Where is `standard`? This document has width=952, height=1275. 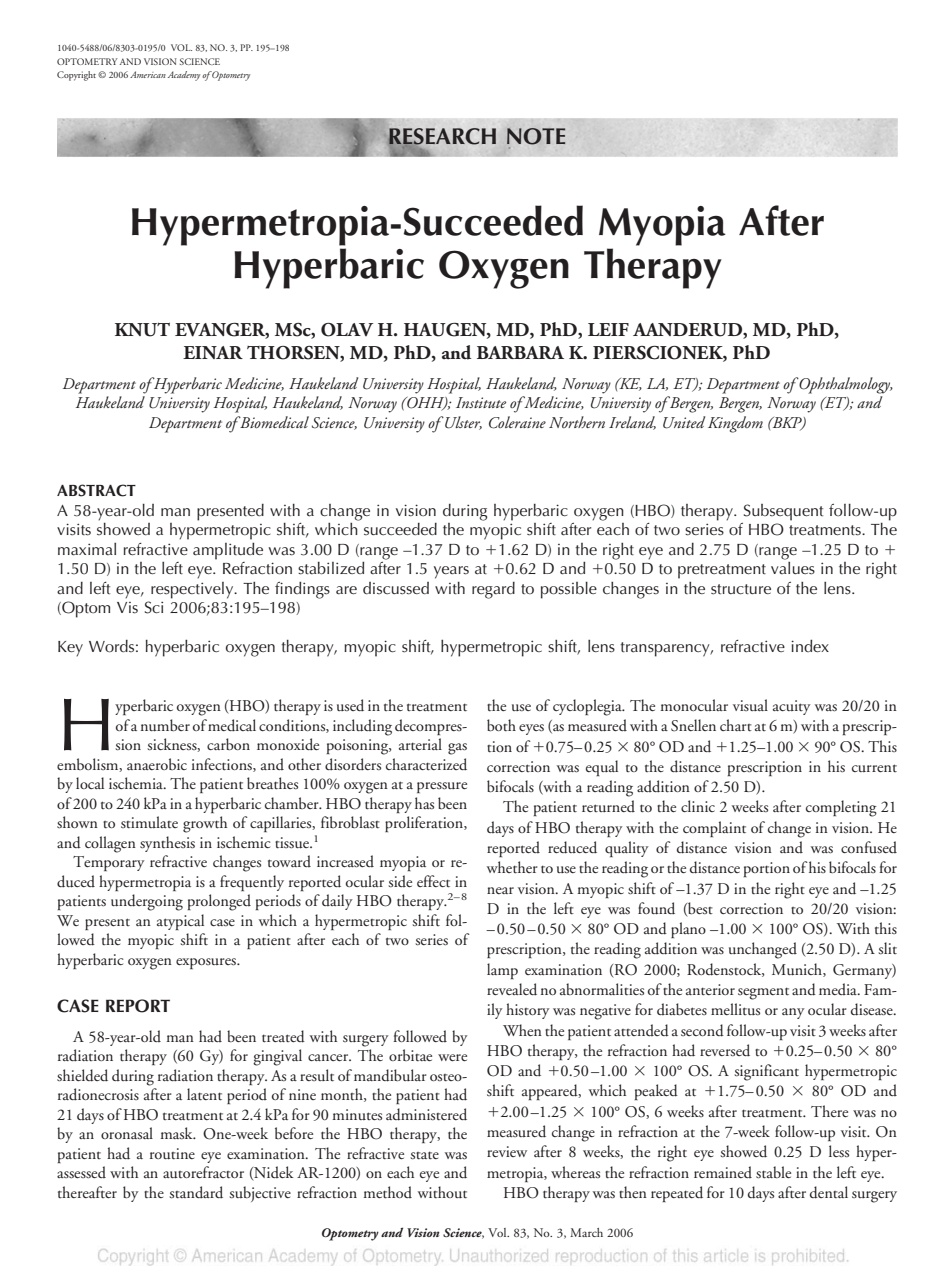
standard is located at coordinates (196, 1192).
